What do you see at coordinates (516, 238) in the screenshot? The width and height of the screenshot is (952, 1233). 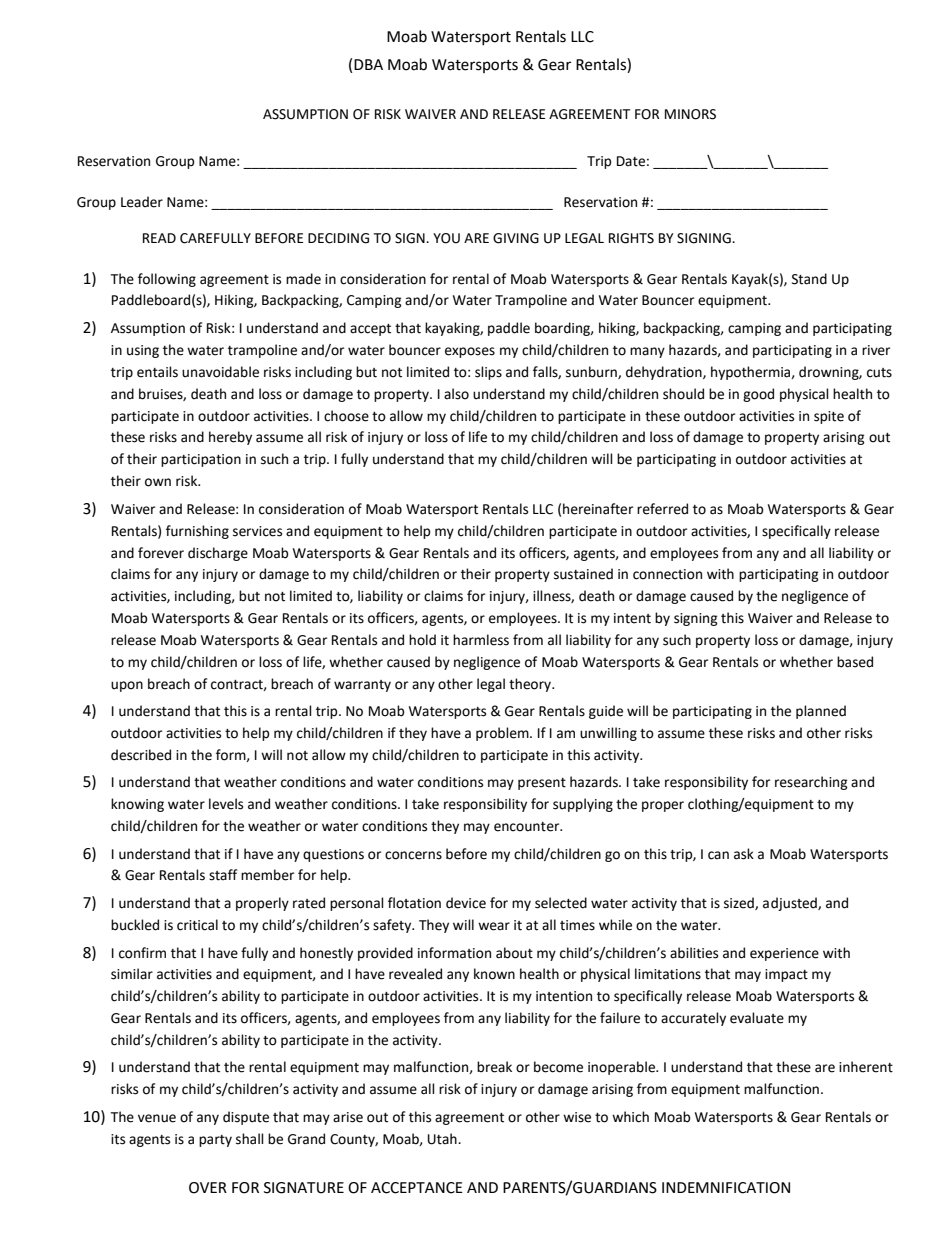 I see `GIVING` at bounding box center [516, 238].
